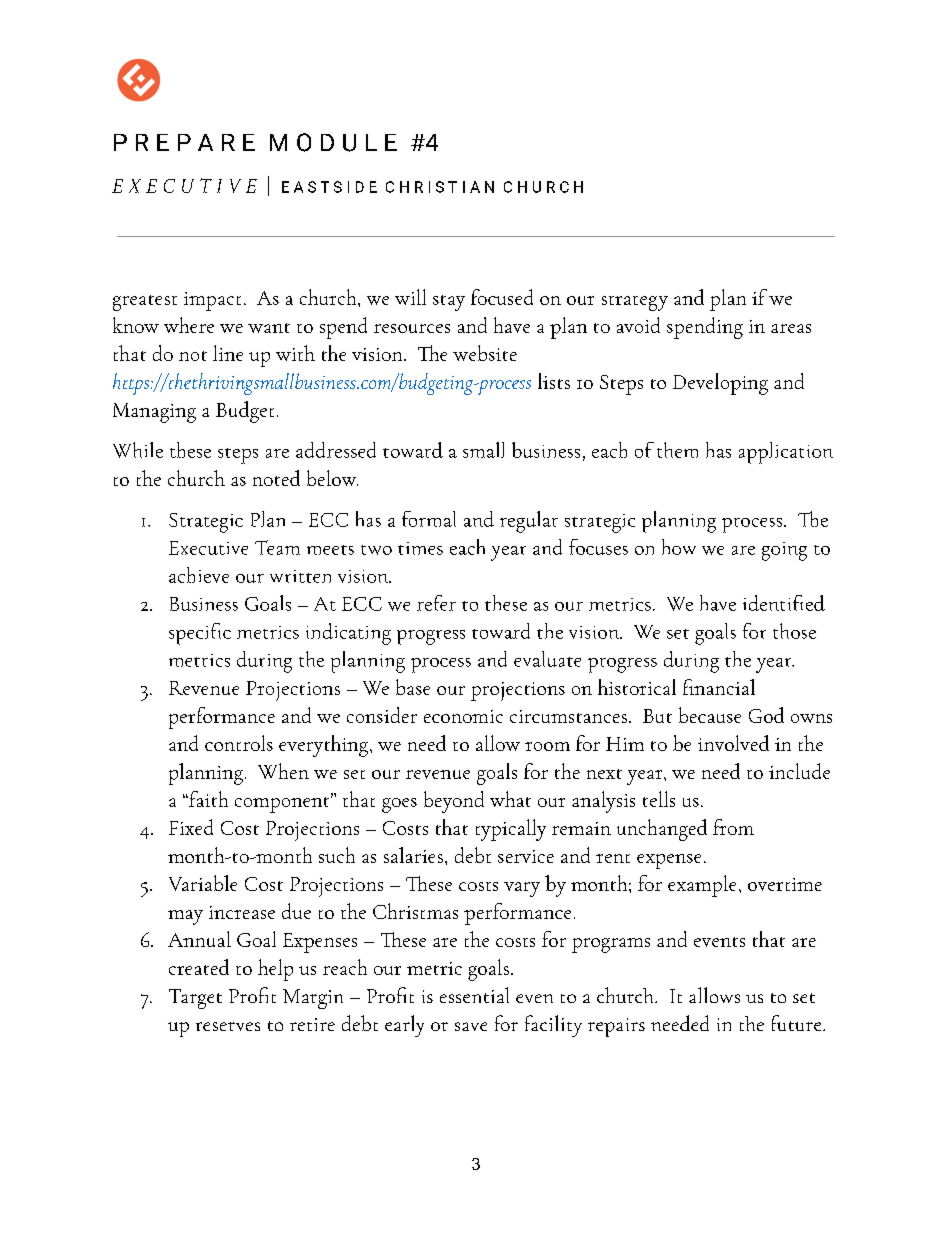 This image has width=952, height=1233. Describe the element at coordinates (420, 548) in the image. I see `times` at that location.
